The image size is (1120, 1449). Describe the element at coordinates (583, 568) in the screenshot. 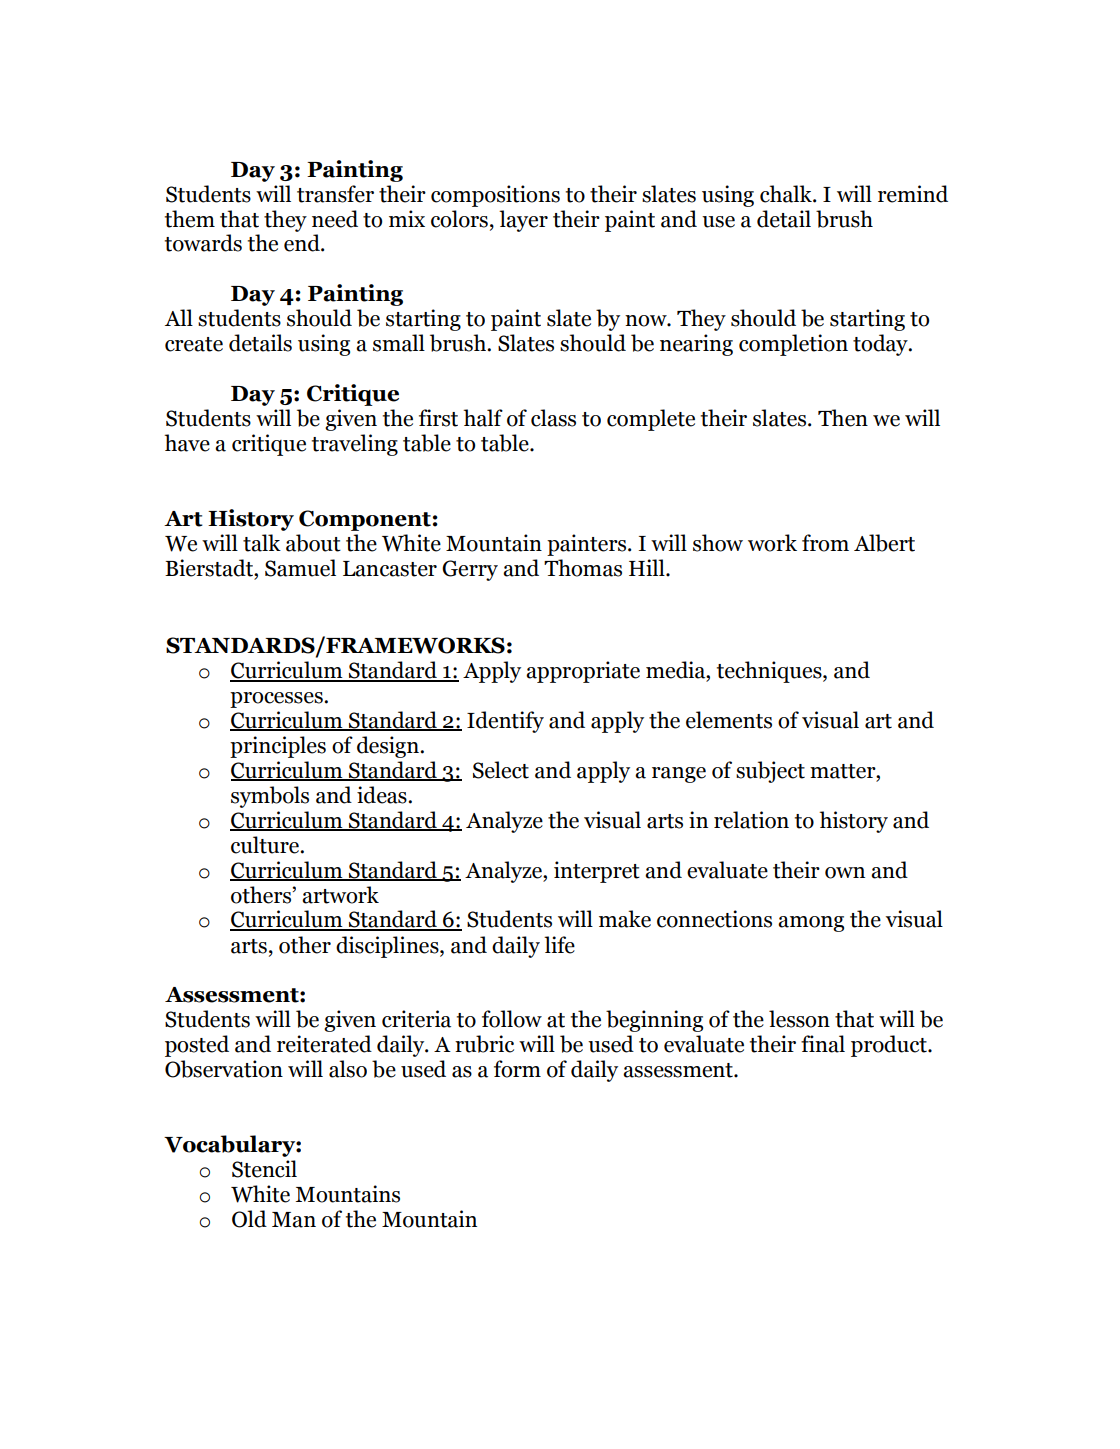

I see `Thomas` at that location.
